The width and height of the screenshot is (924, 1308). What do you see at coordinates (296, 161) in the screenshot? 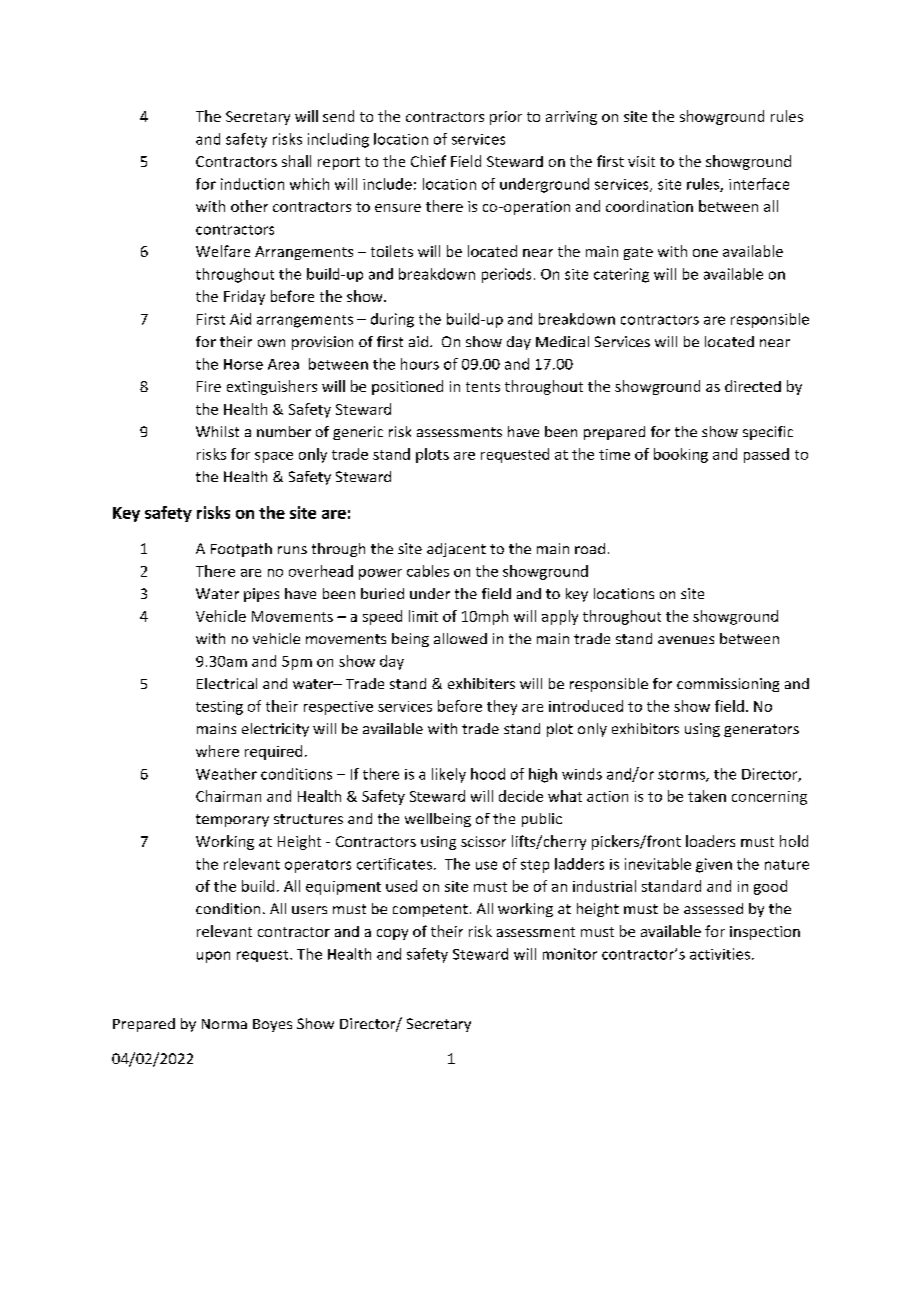
I see `shall` at bounding box center [296, 161].
